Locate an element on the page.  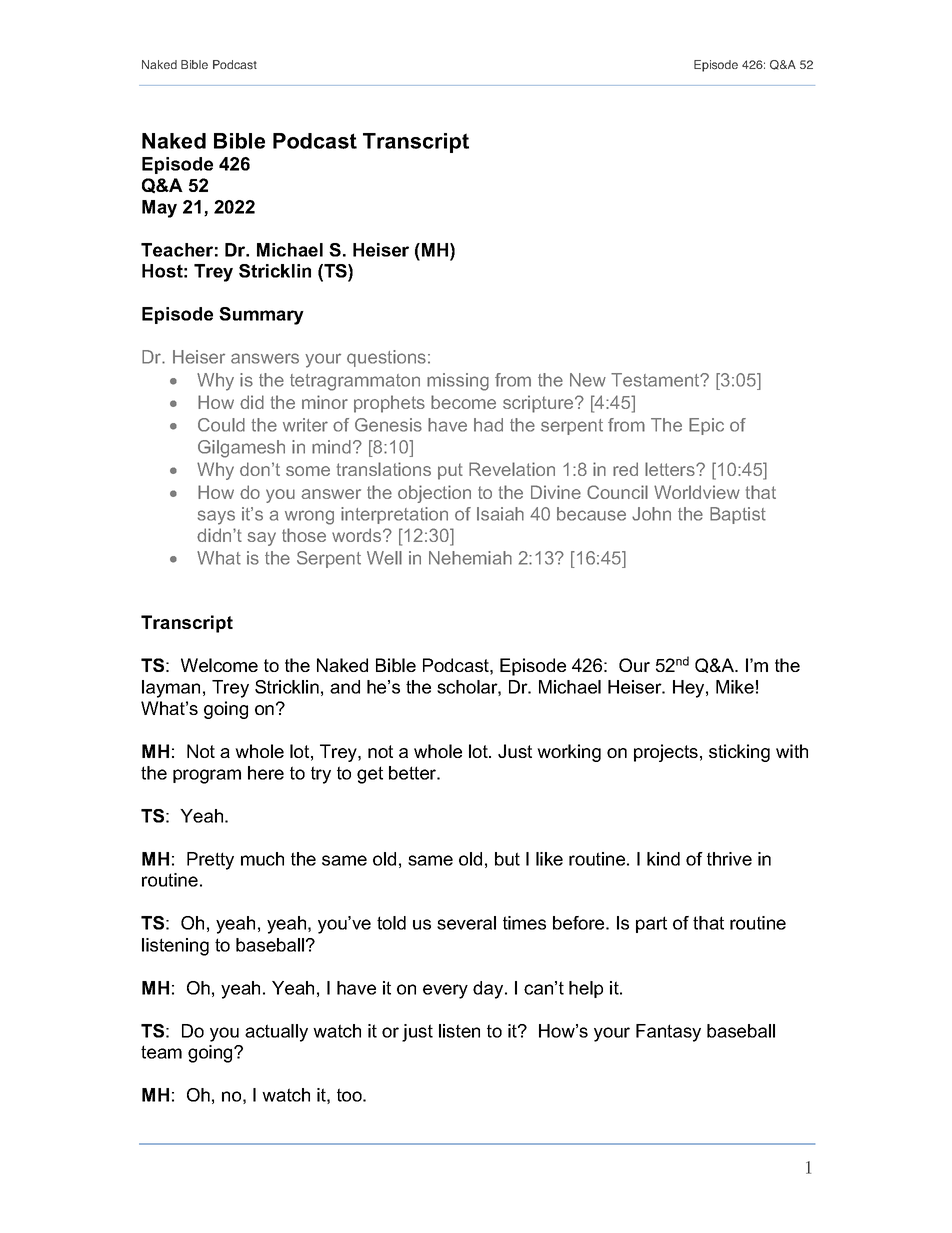
missing is located at coordinates (458, 382).
